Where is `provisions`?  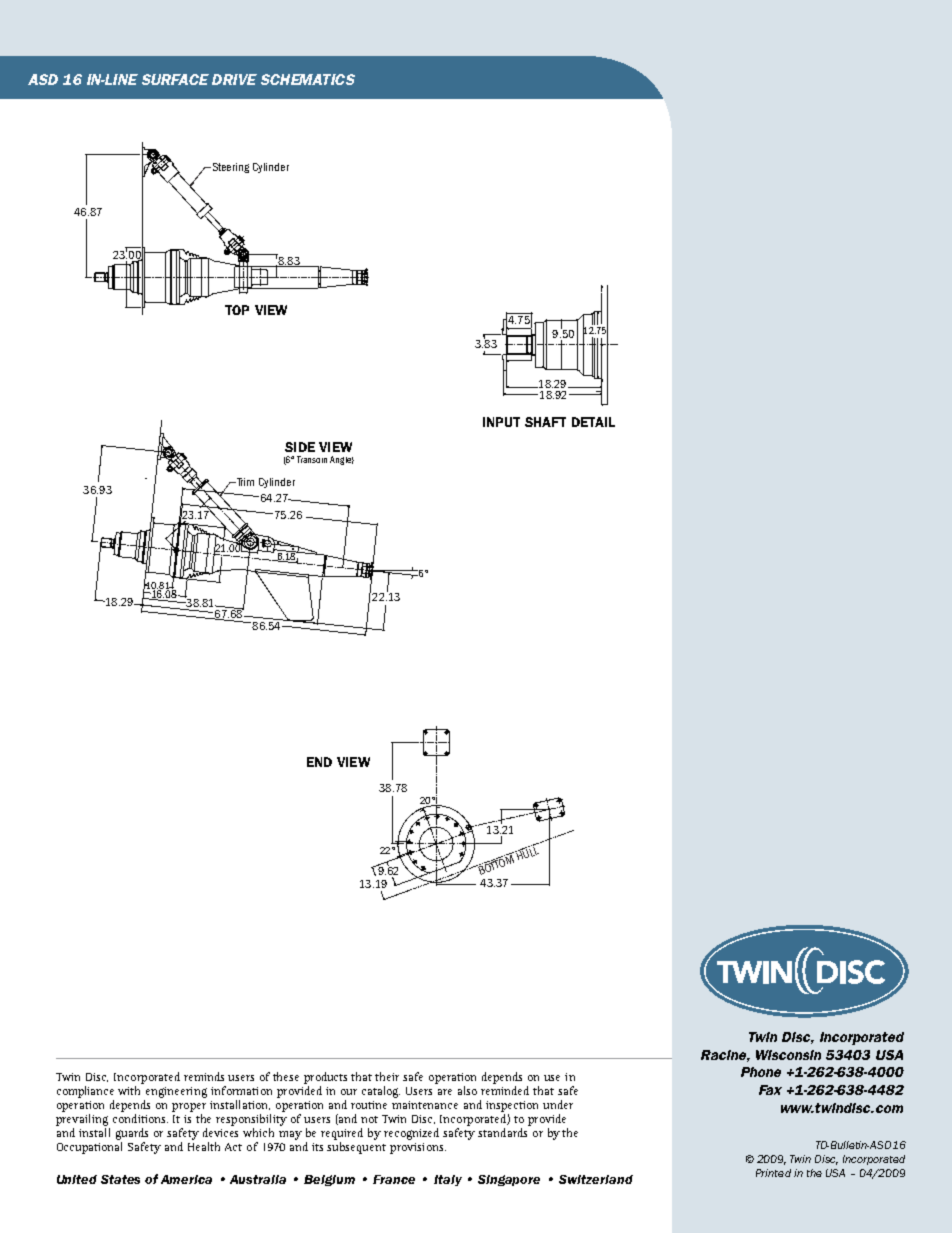
provisions is located at coordinates (418, 1148).
